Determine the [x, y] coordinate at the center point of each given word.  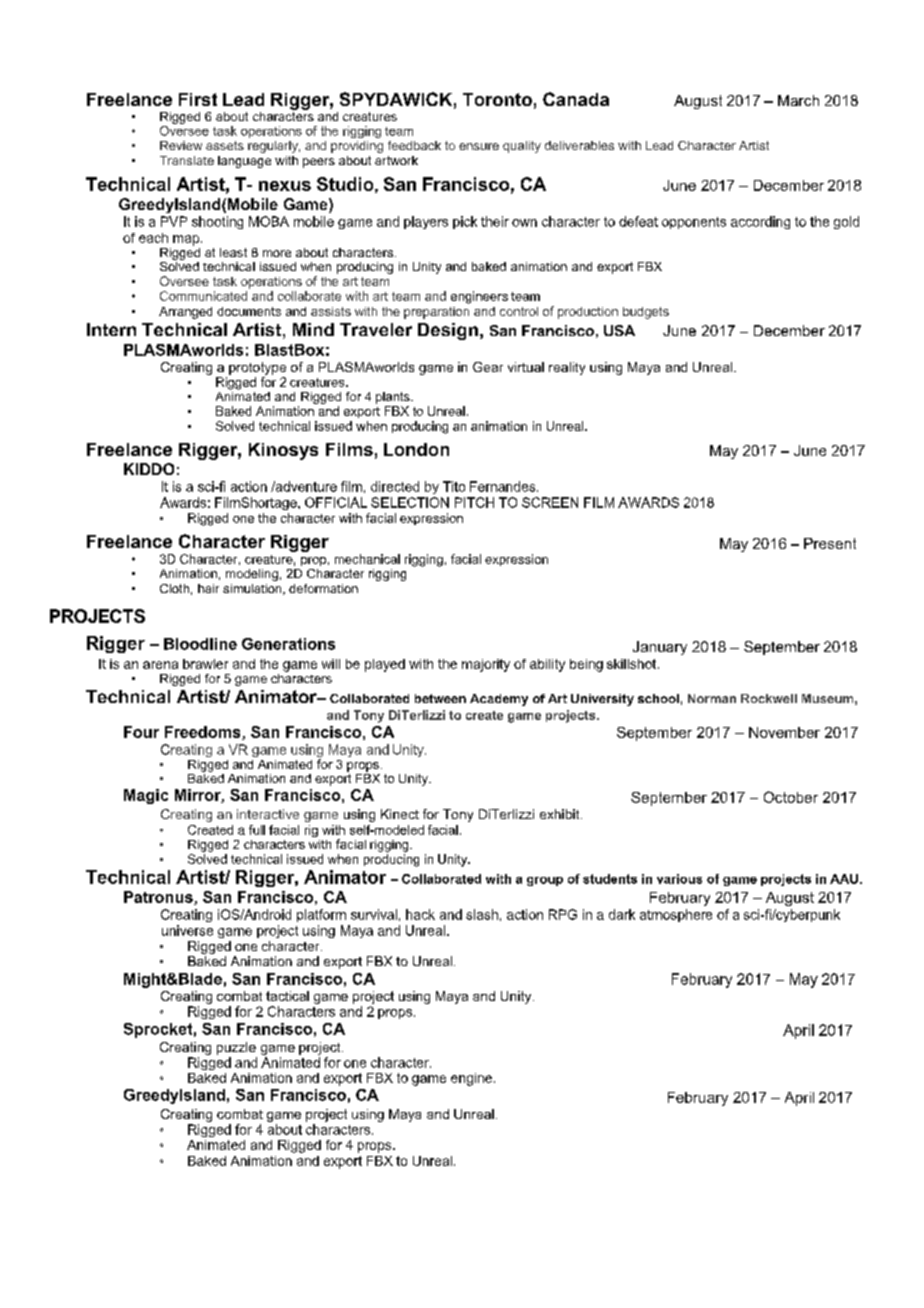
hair [208, 588]
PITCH [474, 502]
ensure [479, 146]
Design [448, 331]
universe [187, 930]
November [784, 732]
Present [830, 543]
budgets [646, 313]
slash [482, 914]
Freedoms [204, 733]
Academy [499, 700]
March [798, 100]
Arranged [185, 313]
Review [181, 145]
